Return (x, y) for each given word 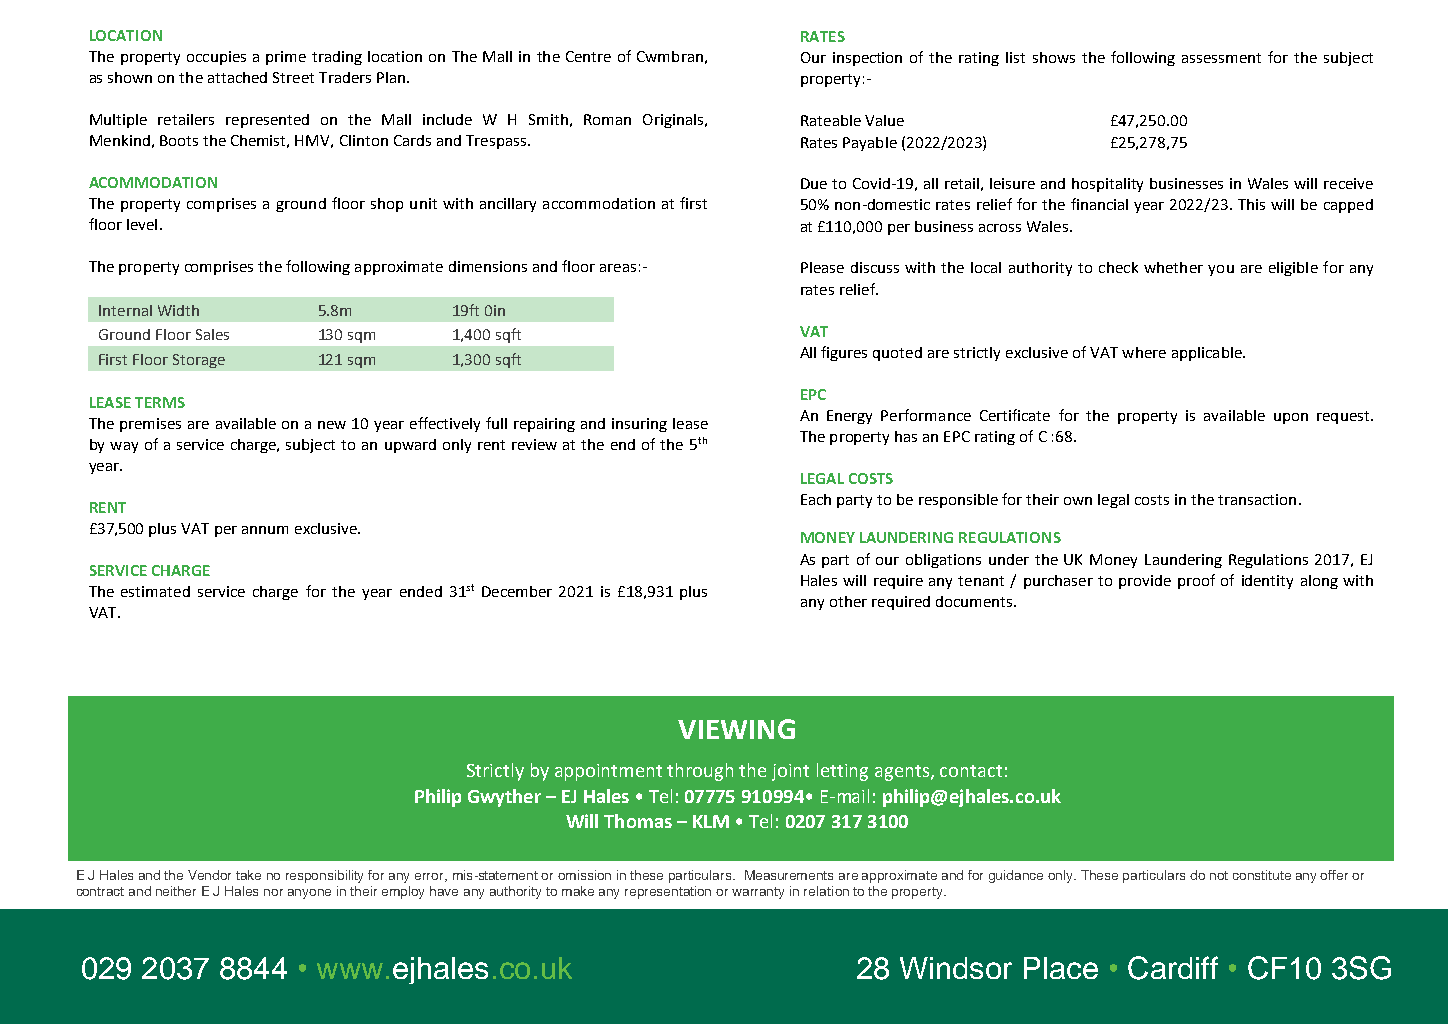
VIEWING (736, 729)
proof (1196, 581)
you (1221, 270)
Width (178, 310)
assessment (1221, 58)
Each (816, 499)
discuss (875, 267)
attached (237, 77)
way (124, 447)
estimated (155, 591)
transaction (1257, 499)
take (248, 875)
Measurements (789, 875)
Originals (673, 121)
